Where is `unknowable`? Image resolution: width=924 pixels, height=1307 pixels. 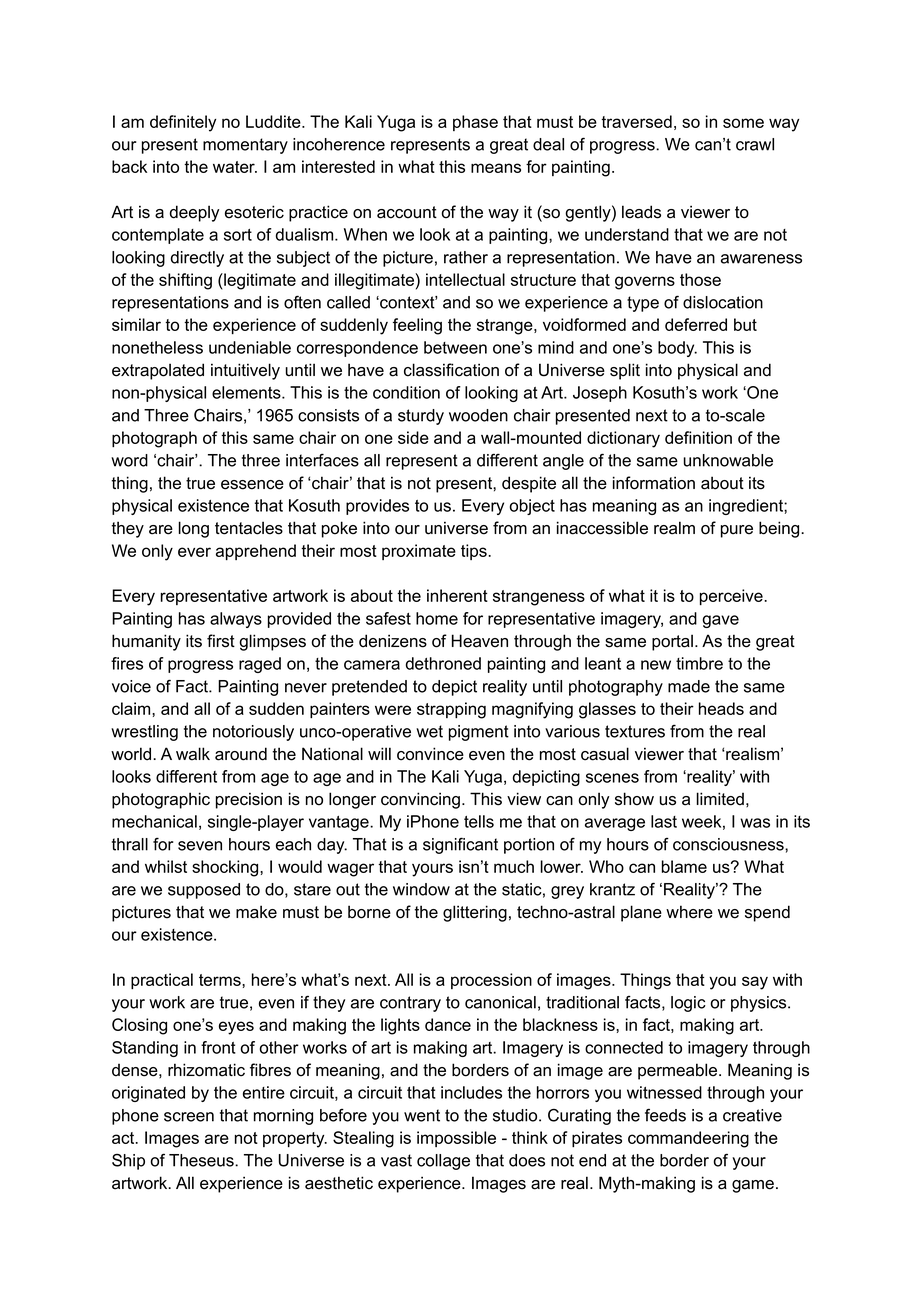 unknowable is located at coordinates (728, 460).
